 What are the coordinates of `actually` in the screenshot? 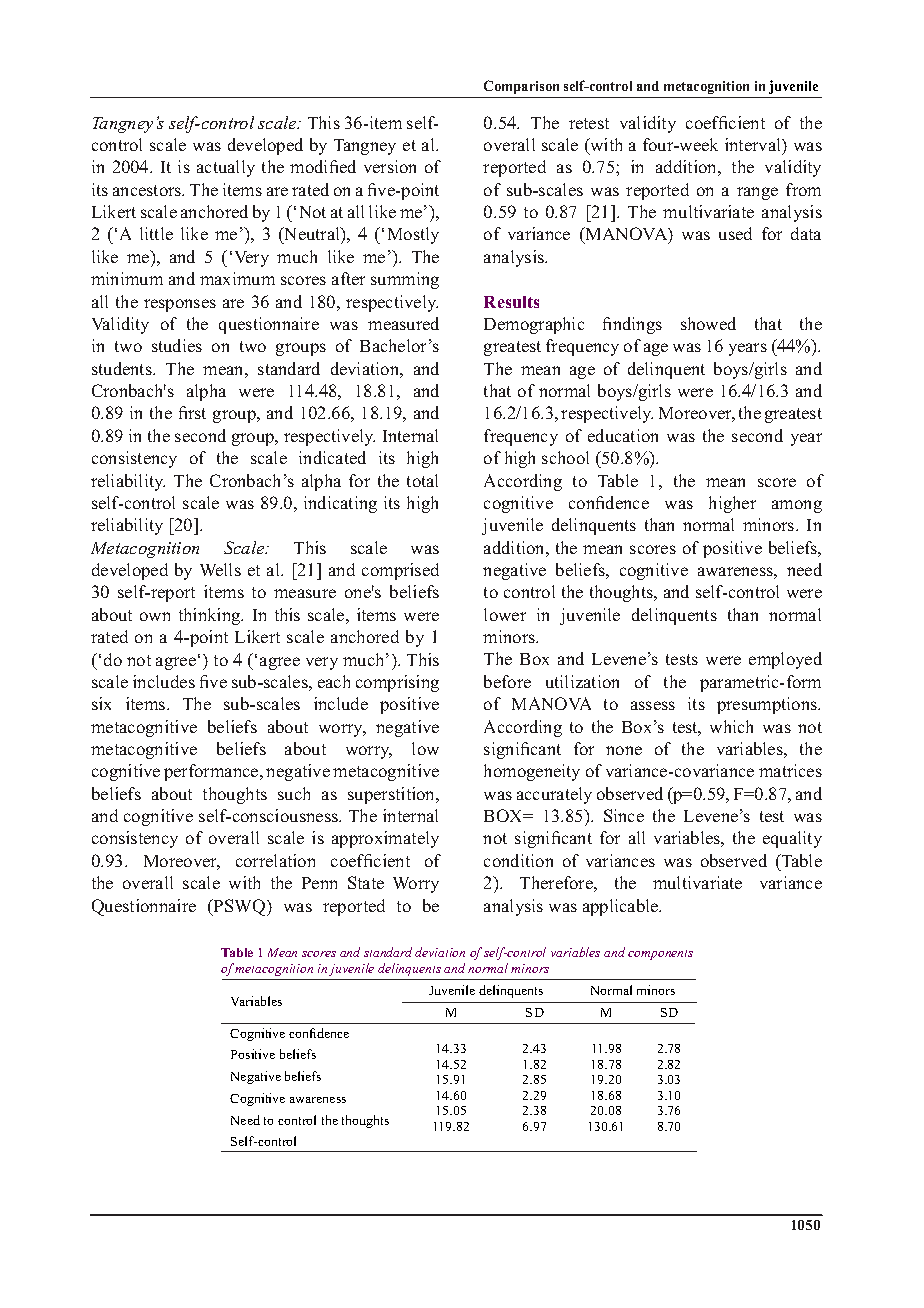 It's located at (226, 168).
